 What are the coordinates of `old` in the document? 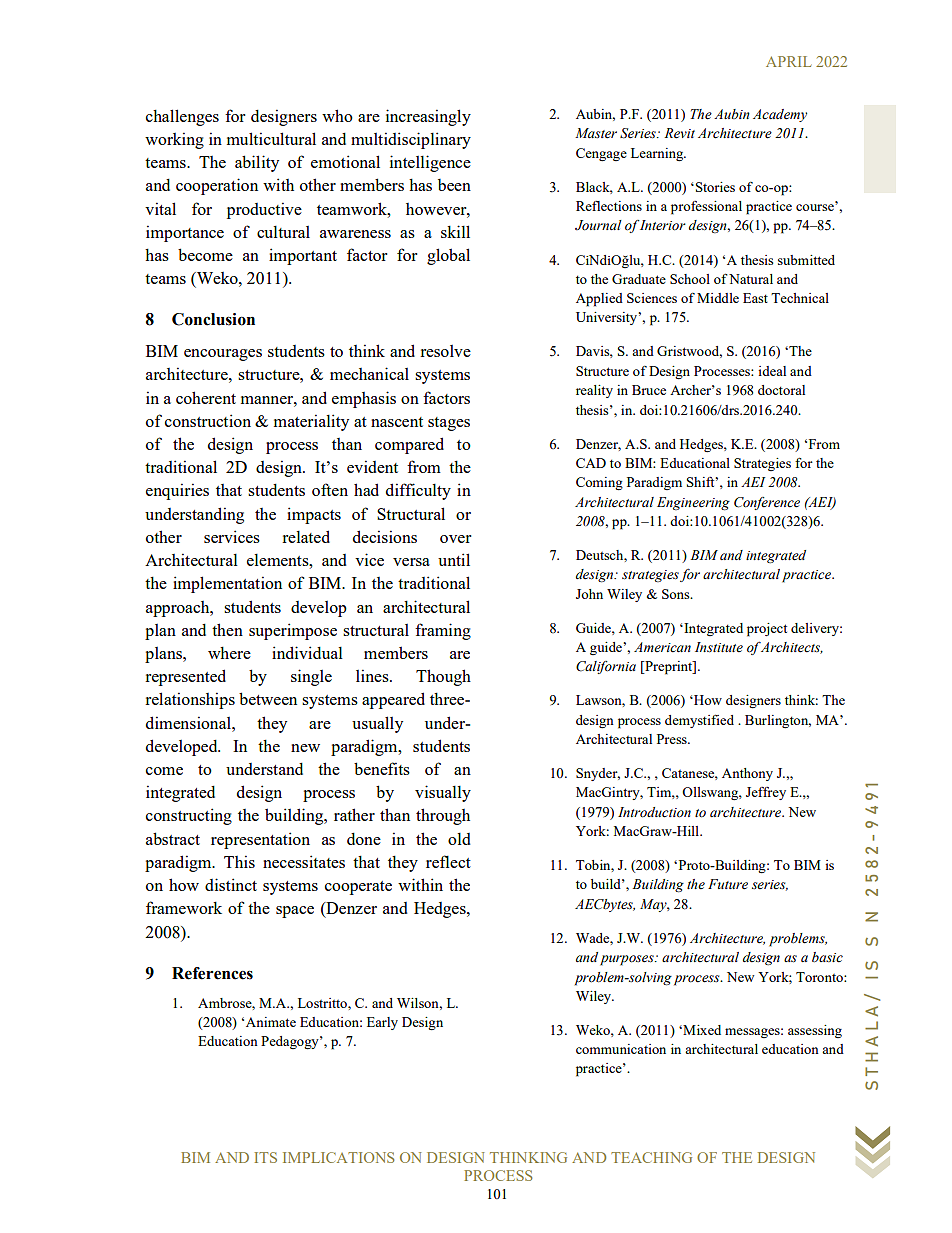 It's located at (459, 839).
